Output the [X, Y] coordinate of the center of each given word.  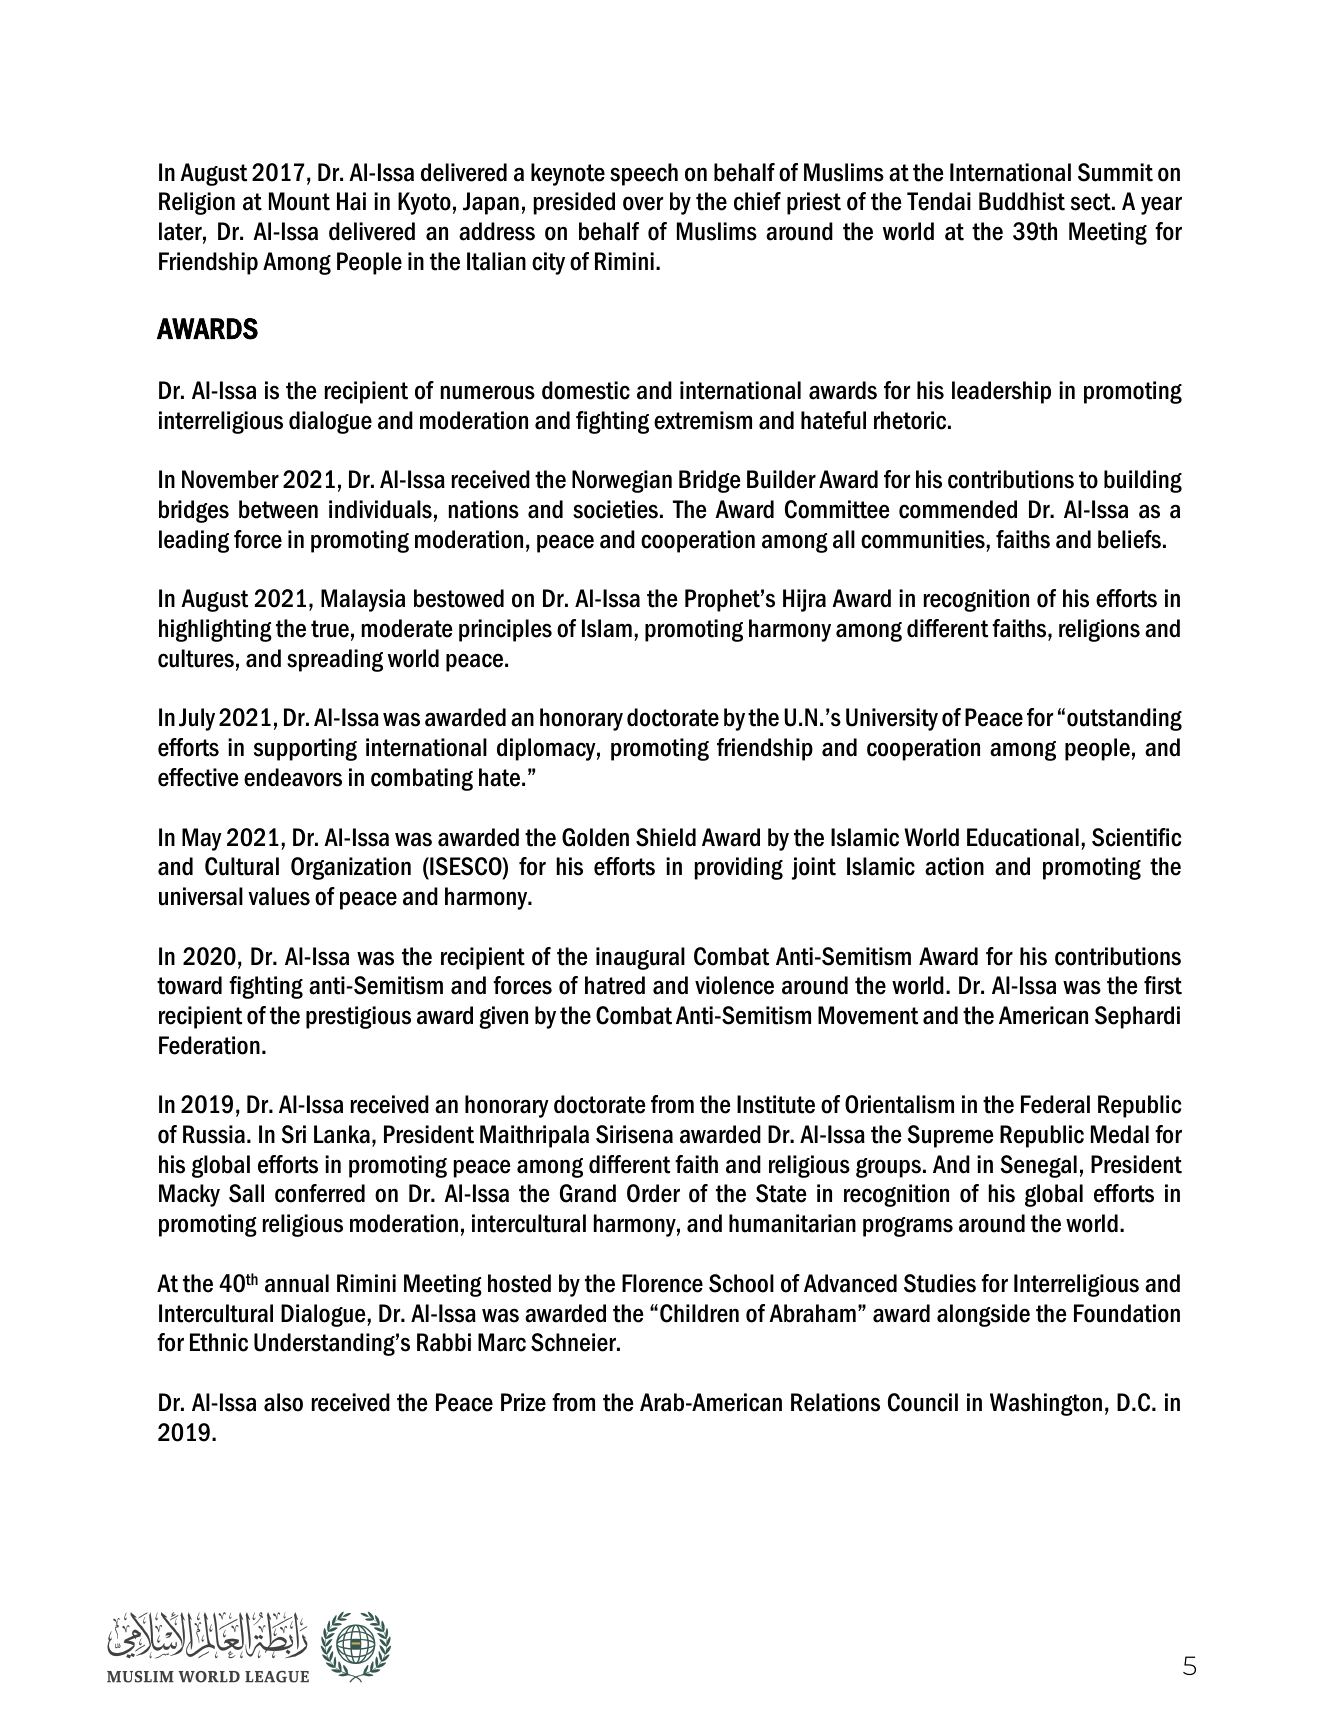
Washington [1046, 1404]
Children [699, 1313]
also [283, 1402]
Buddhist [1022, 201]
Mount [299, 201]
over [643, 203]
